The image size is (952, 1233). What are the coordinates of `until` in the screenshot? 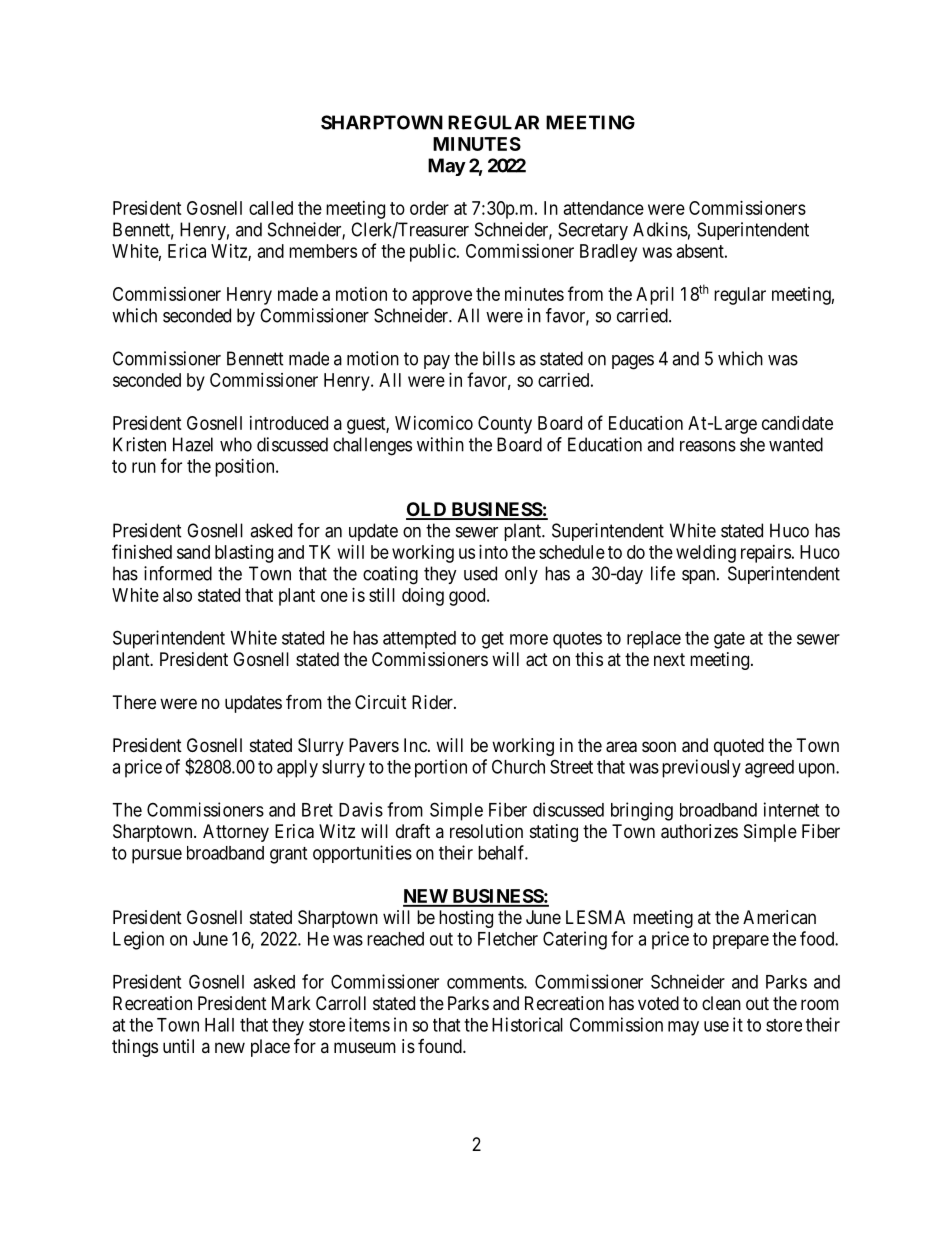 It's located at (178, 1046).
